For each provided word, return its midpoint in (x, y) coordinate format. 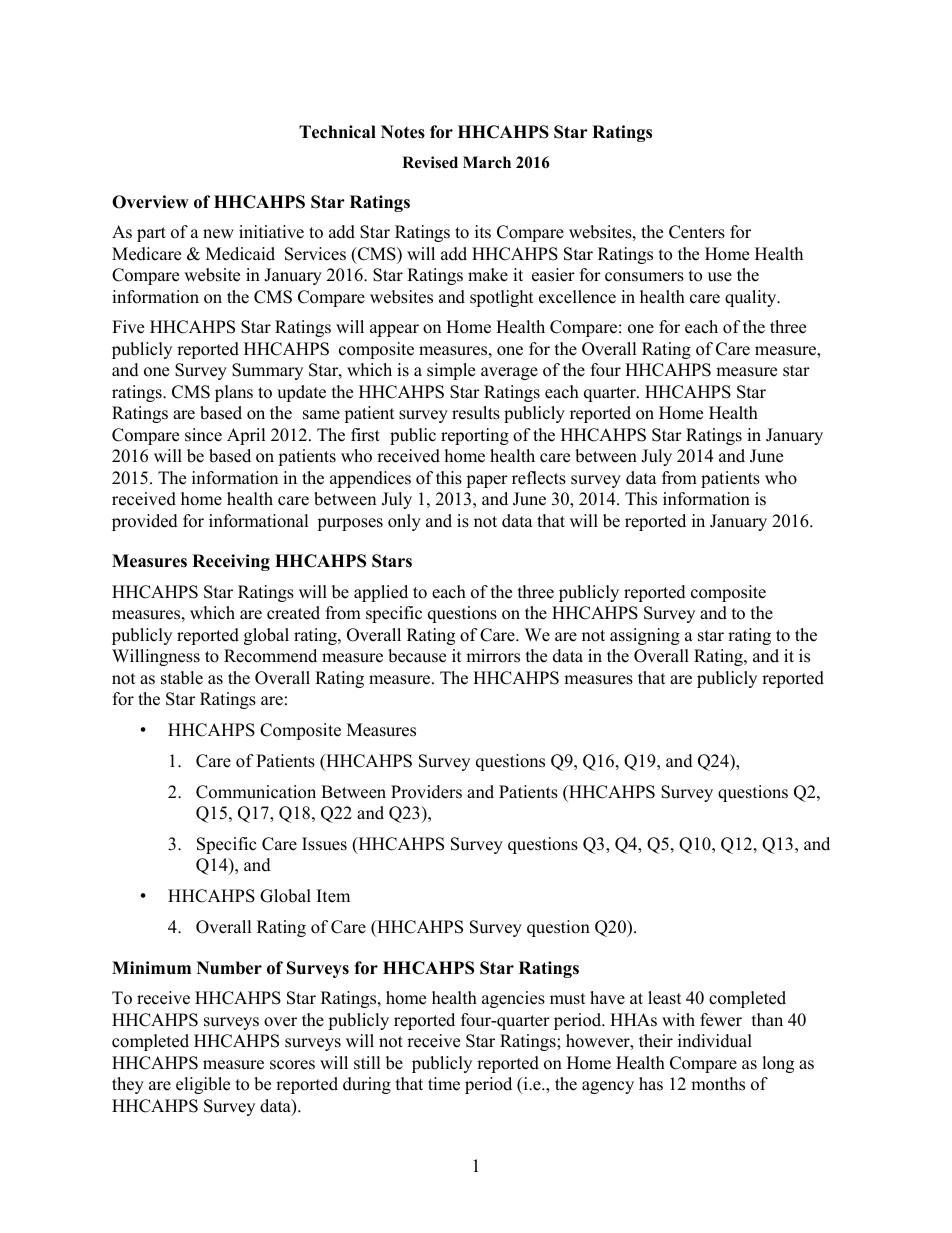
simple (451, 371)
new (218, 234)
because (417, 656)
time (444, 1084)
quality (752, 298)
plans (234, 393)
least (665, 998)
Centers (697, 232)
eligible (203, 1085)
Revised (430, 162)
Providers (426, 792)
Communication (256, 792)
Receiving (231, 562)
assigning (645, 636)
